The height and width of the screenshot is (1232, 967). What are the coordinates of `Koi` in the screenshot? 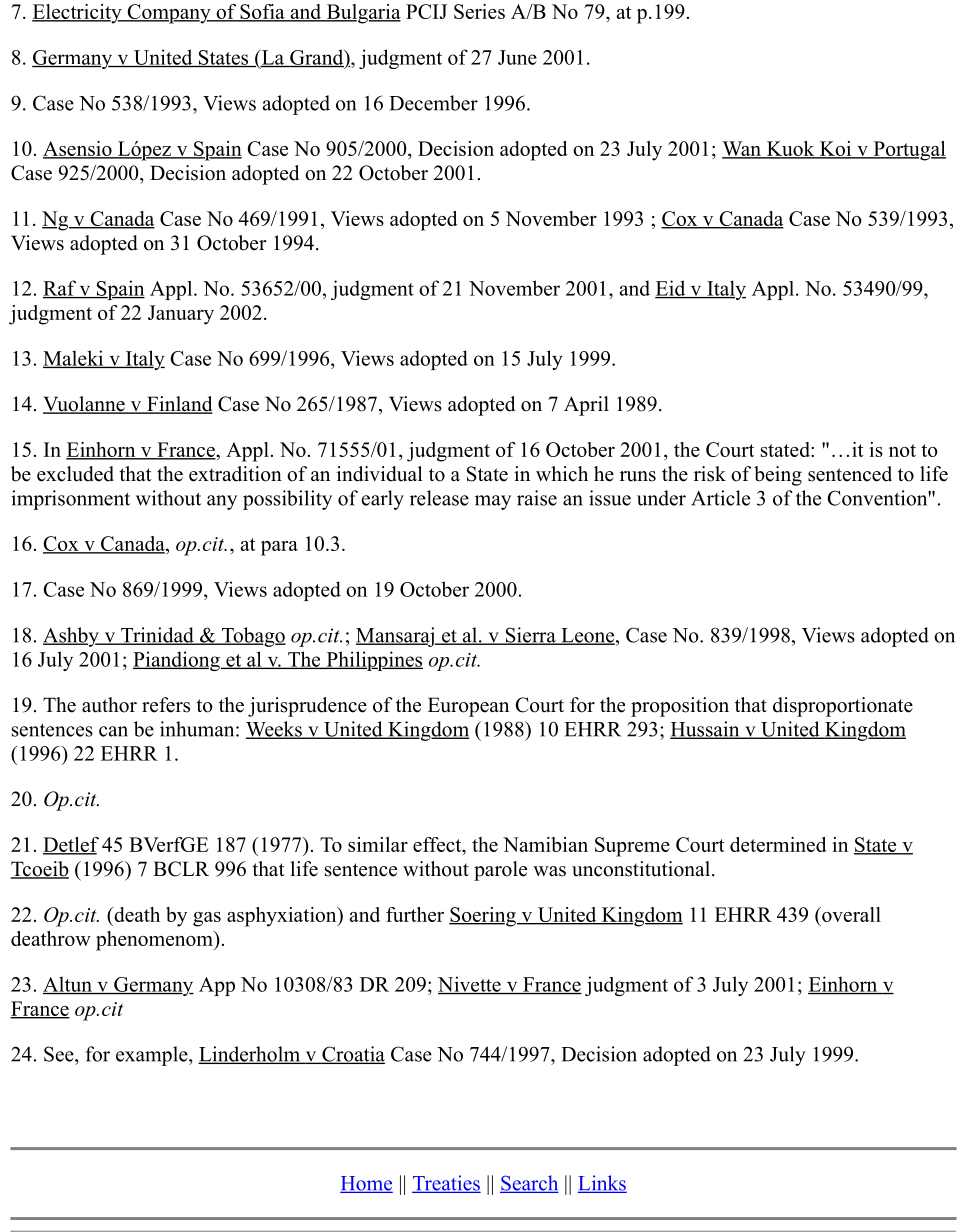 It's located at (835, 150).
